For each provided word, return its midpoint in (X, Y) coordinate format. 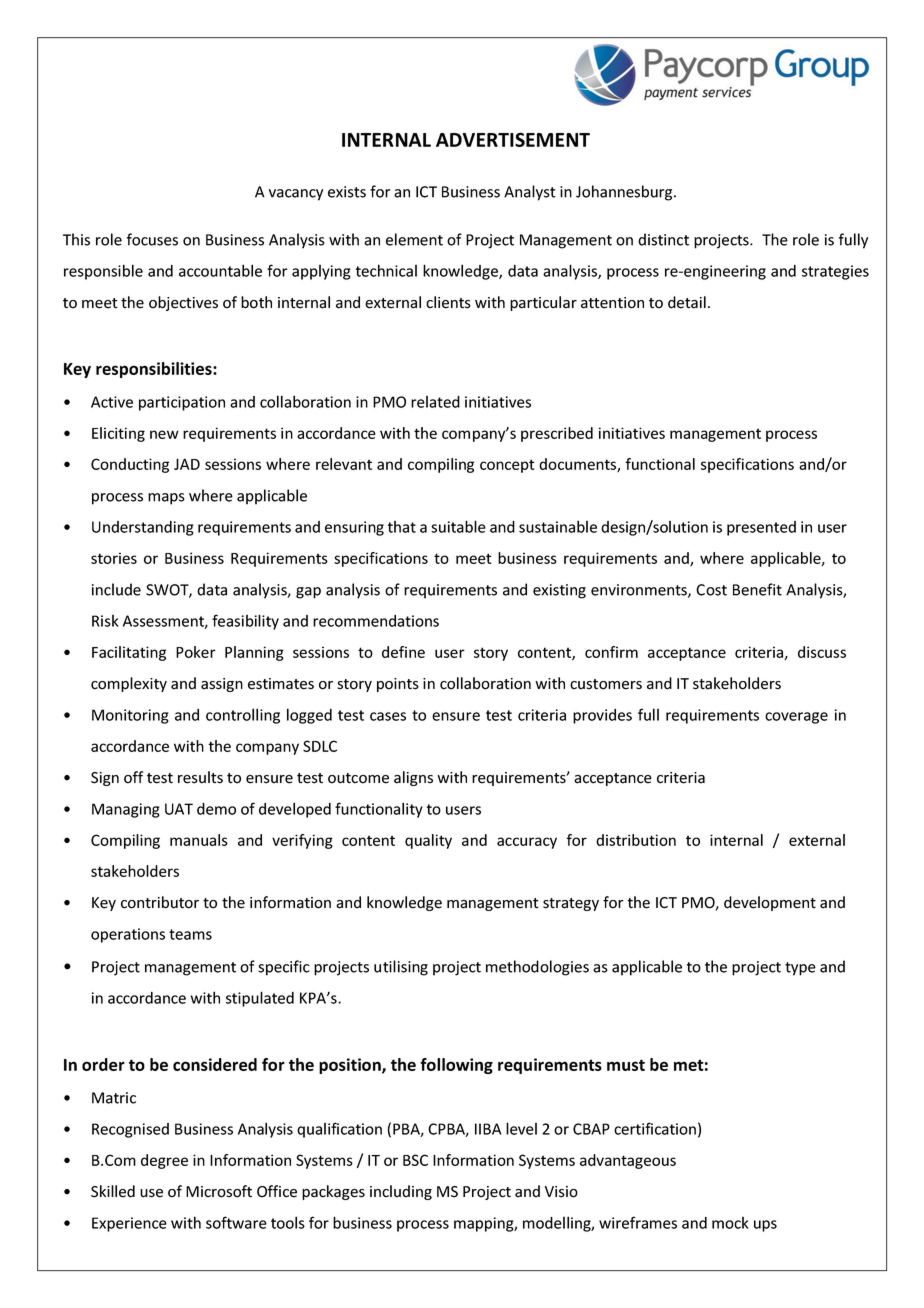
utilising (401, 968)
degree (164, 1161)
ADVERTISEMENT (513, 139)
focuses (152, 239)
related (435, 402)
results (200, 777)
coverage (796, 718)
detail (687, 302)
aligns (413, 778)
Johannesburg (625, 193)
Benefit (757, 589)
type (800, 969)
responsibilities (155, 370)
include (116, 589)
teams (190, 934)
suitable (458, 526)
